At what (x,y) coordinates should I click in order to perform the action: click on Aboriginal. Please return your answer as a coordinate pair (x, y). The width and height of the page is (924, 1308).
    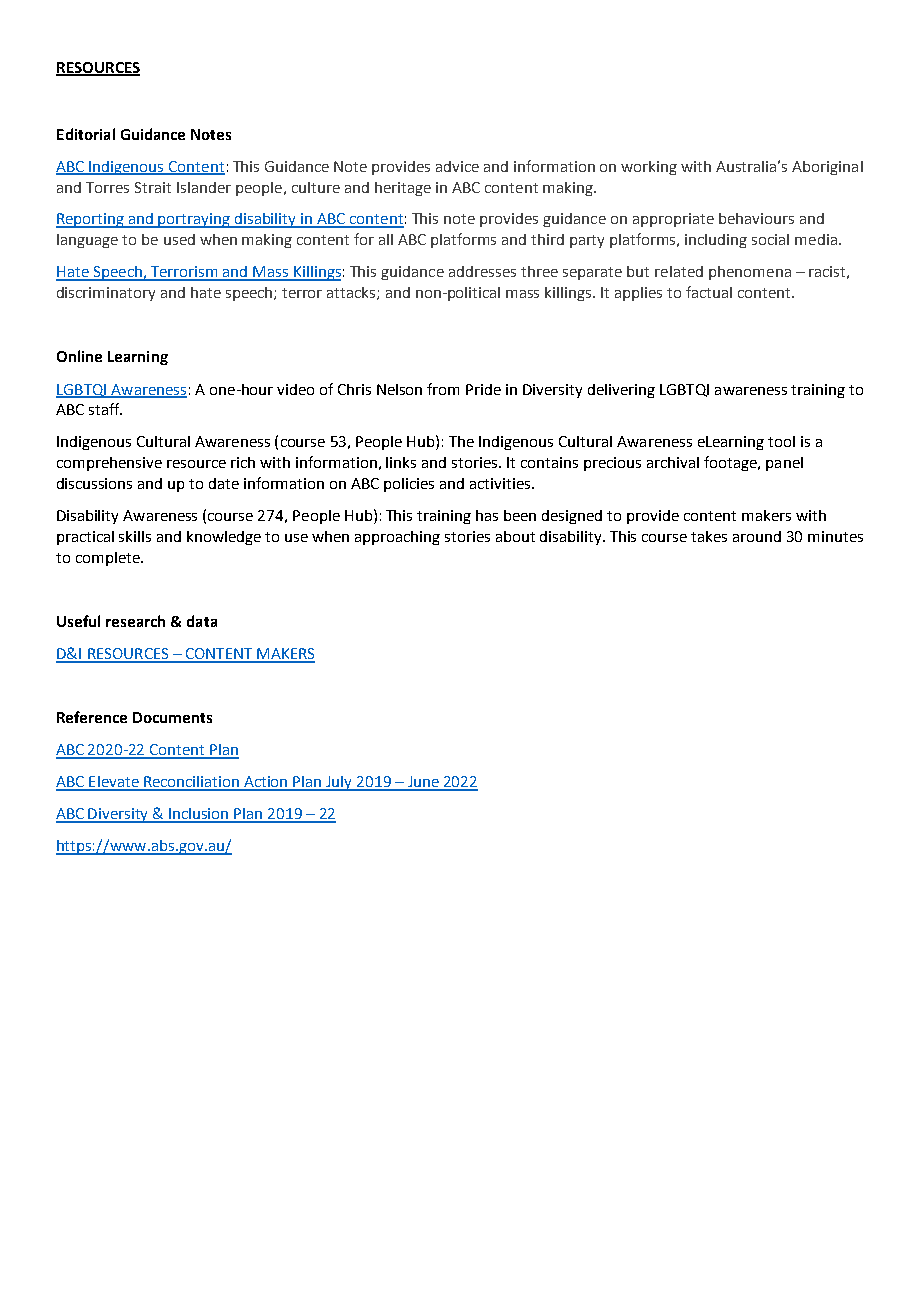
    Looking at the image, I should click on (827, 168).
